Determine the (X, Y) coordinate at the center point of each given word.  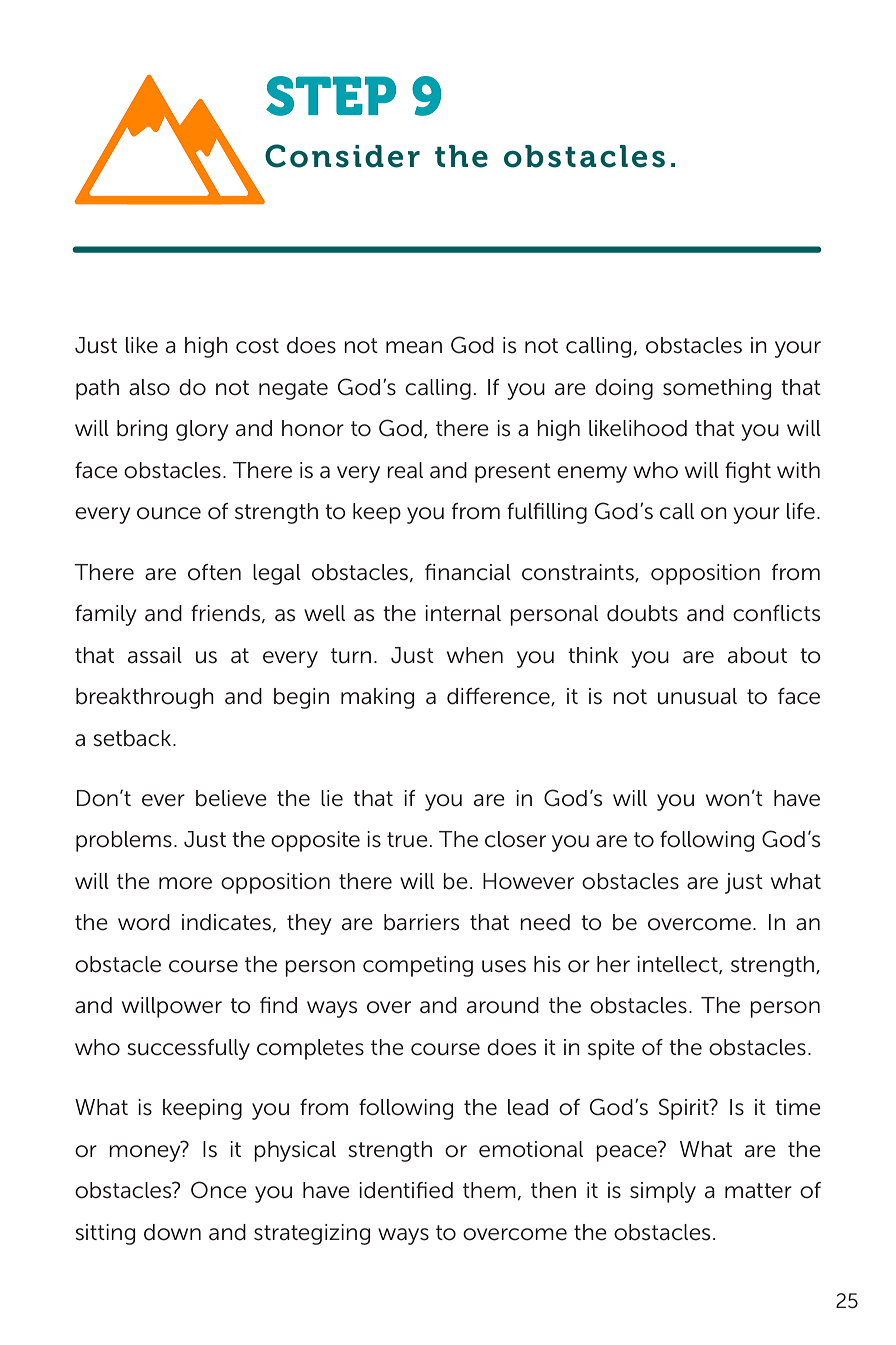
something (717, 389)
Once (219, 1190)
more (185, 883)
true (407, 840)
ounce (169, 513)
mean (414, 347)
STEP (331, 96)
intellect (678, 965)
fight (748, 472)
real (405, 470)
